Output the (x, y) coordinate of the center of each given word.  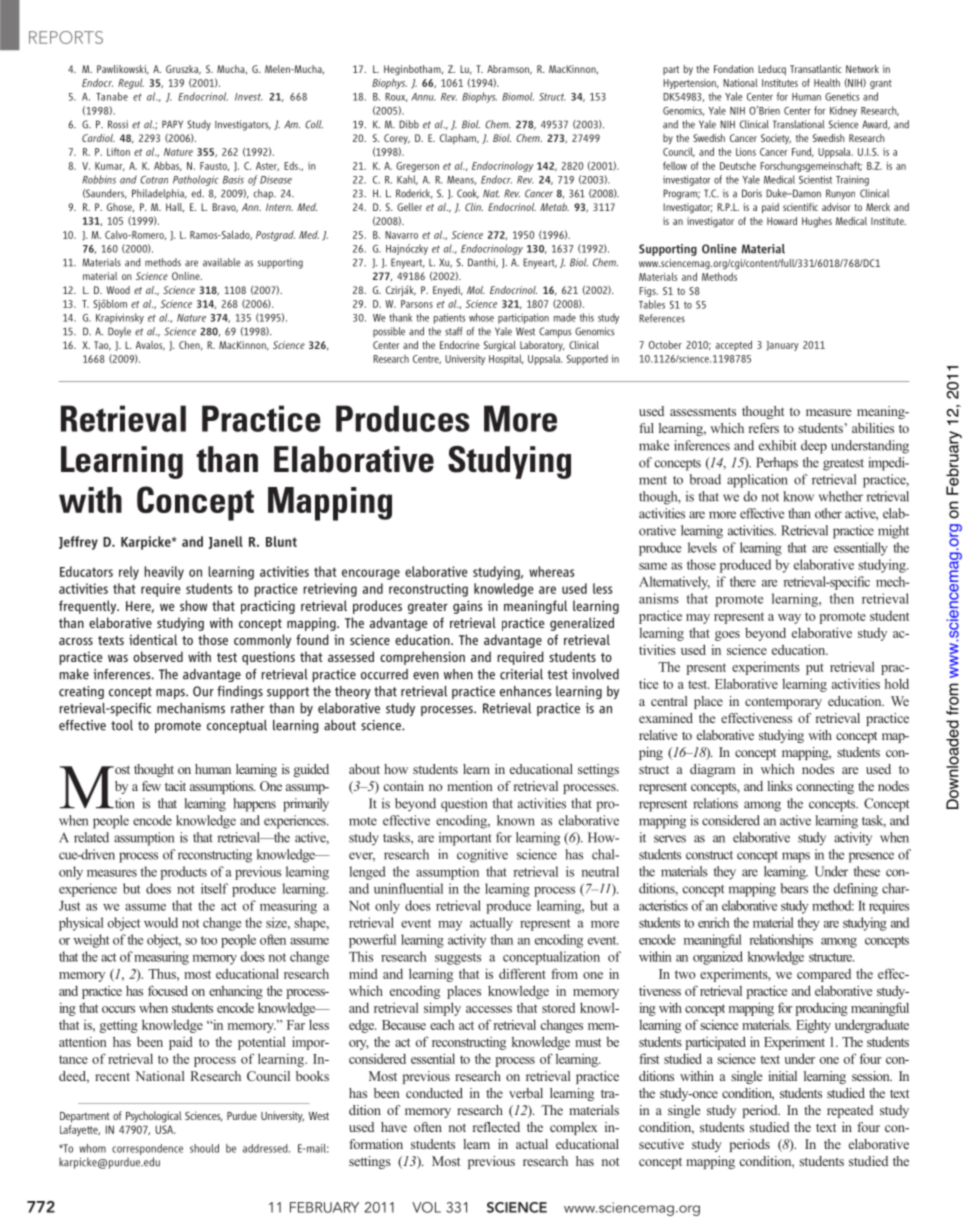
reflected (496, 1127)
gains (467, 607)
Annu (423, 97)
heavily (164, 573)
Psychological (154, 1117)
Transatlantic (816, 69)
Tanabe (112, 96)
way (789, 619)
